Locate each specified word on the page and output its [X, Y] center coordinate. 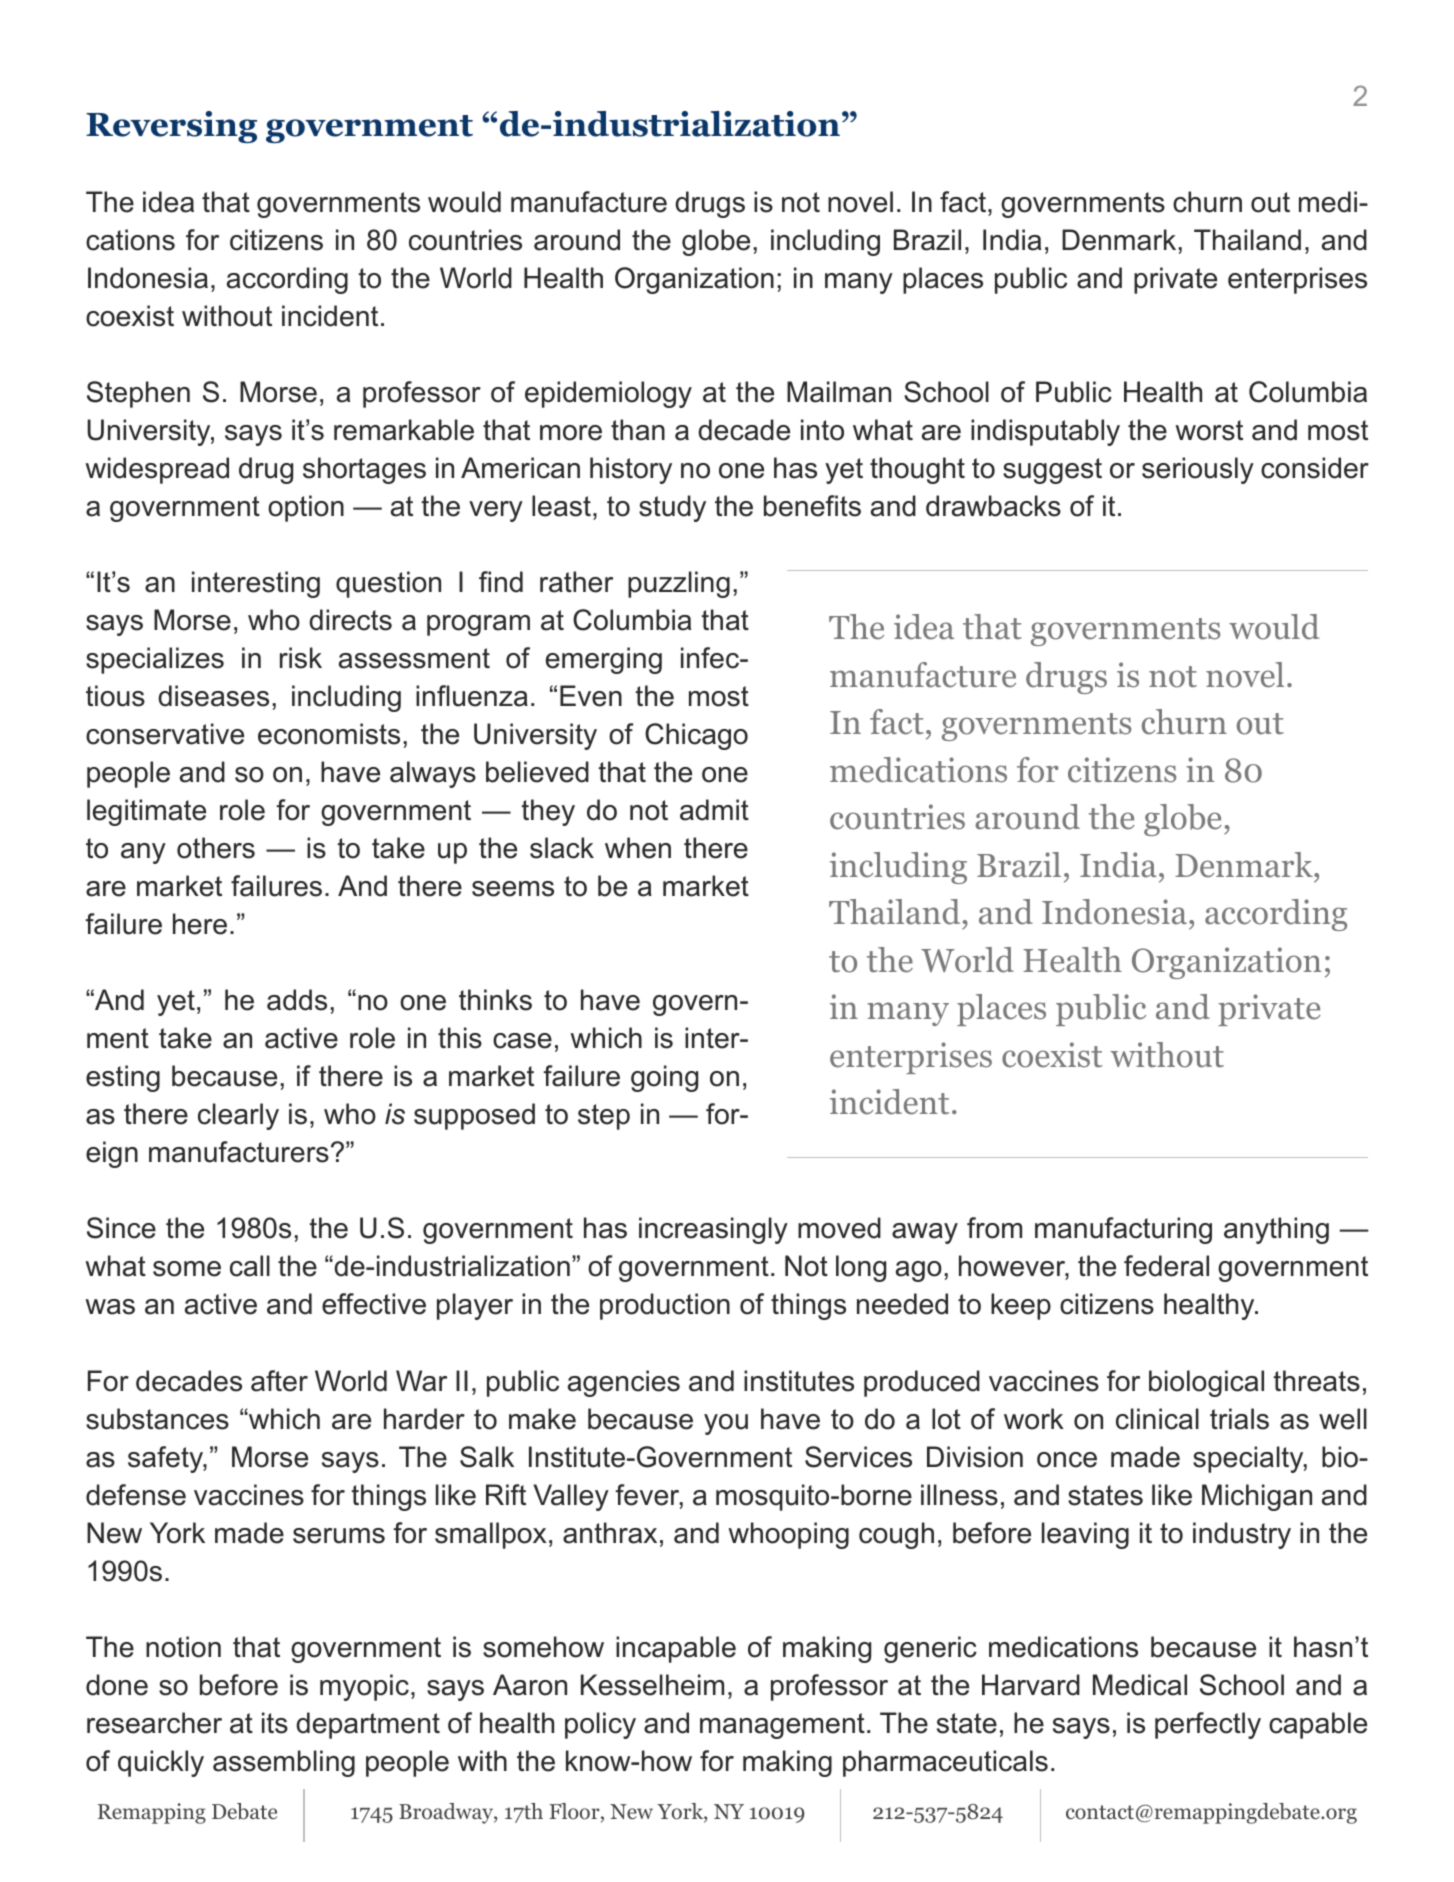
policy [600, 1725]
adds [297, 1000]
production [665, 1306]
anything [1276, 1230]
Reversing [171, 127]
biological [1206, 1383]
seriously [1198, 470]
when [638, 848]
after [279, 1381]
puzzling [679, 584]
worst [1209, 430]
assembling [284, 1763]
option [306, 508]
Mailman [839, 392]
